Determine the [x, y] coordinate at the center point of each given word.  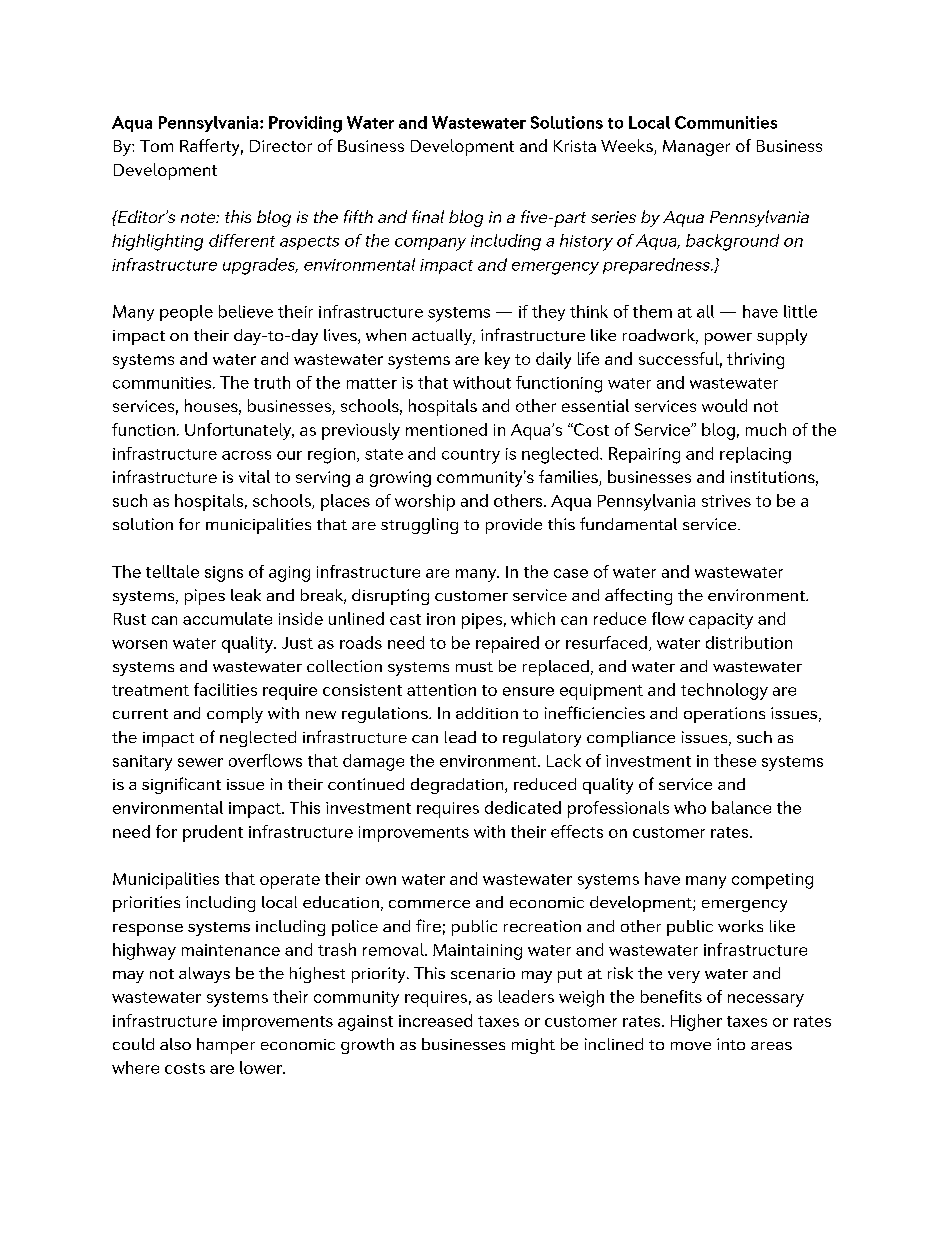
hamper [226, 1046]
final [428, 216]
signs [224, 574]
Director [281, 146]
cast [405, 619]
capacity [721, 621]
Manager [696, 148]
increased [435, 1020]
